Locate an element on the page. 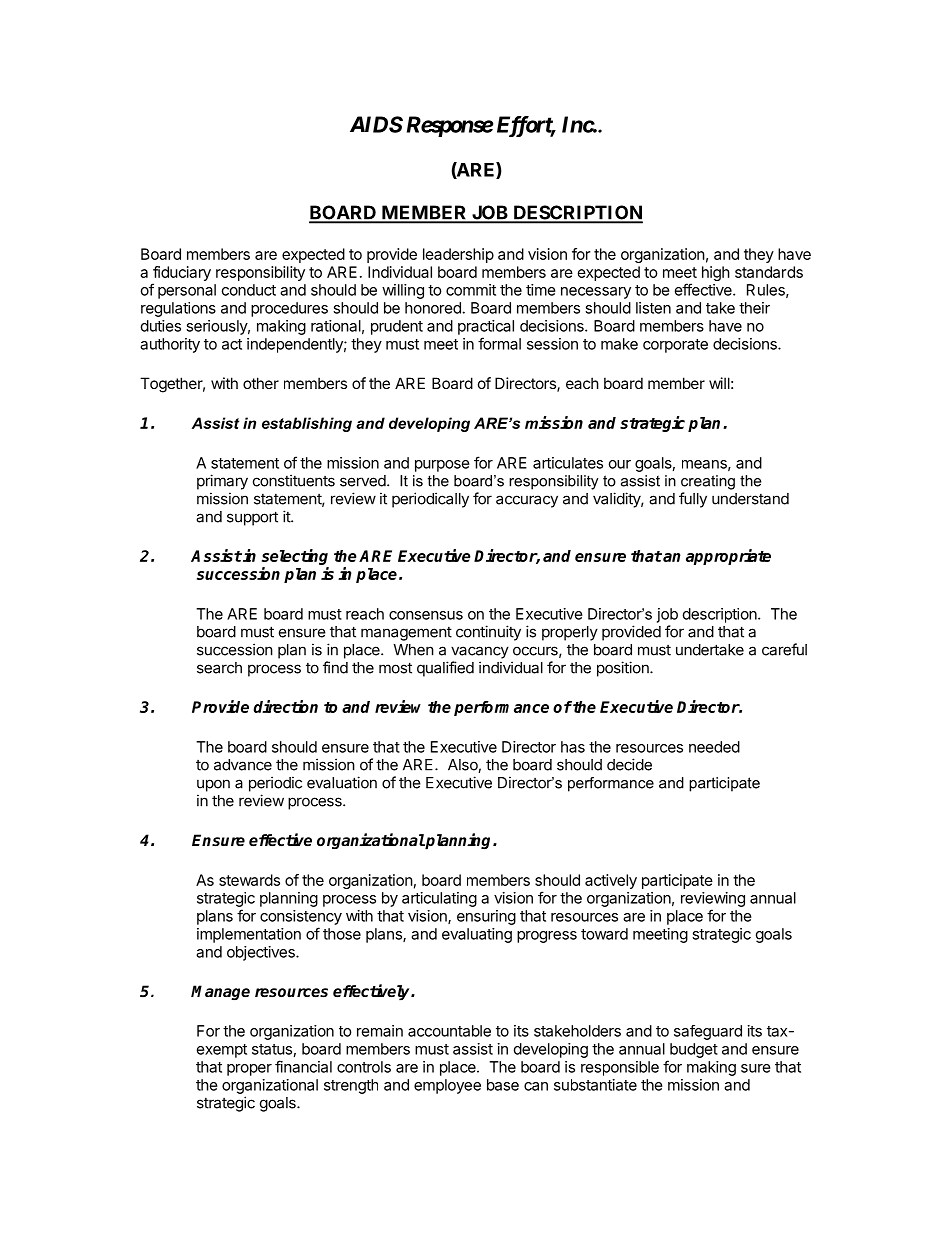  formal is located at coordinates (499, 343).
